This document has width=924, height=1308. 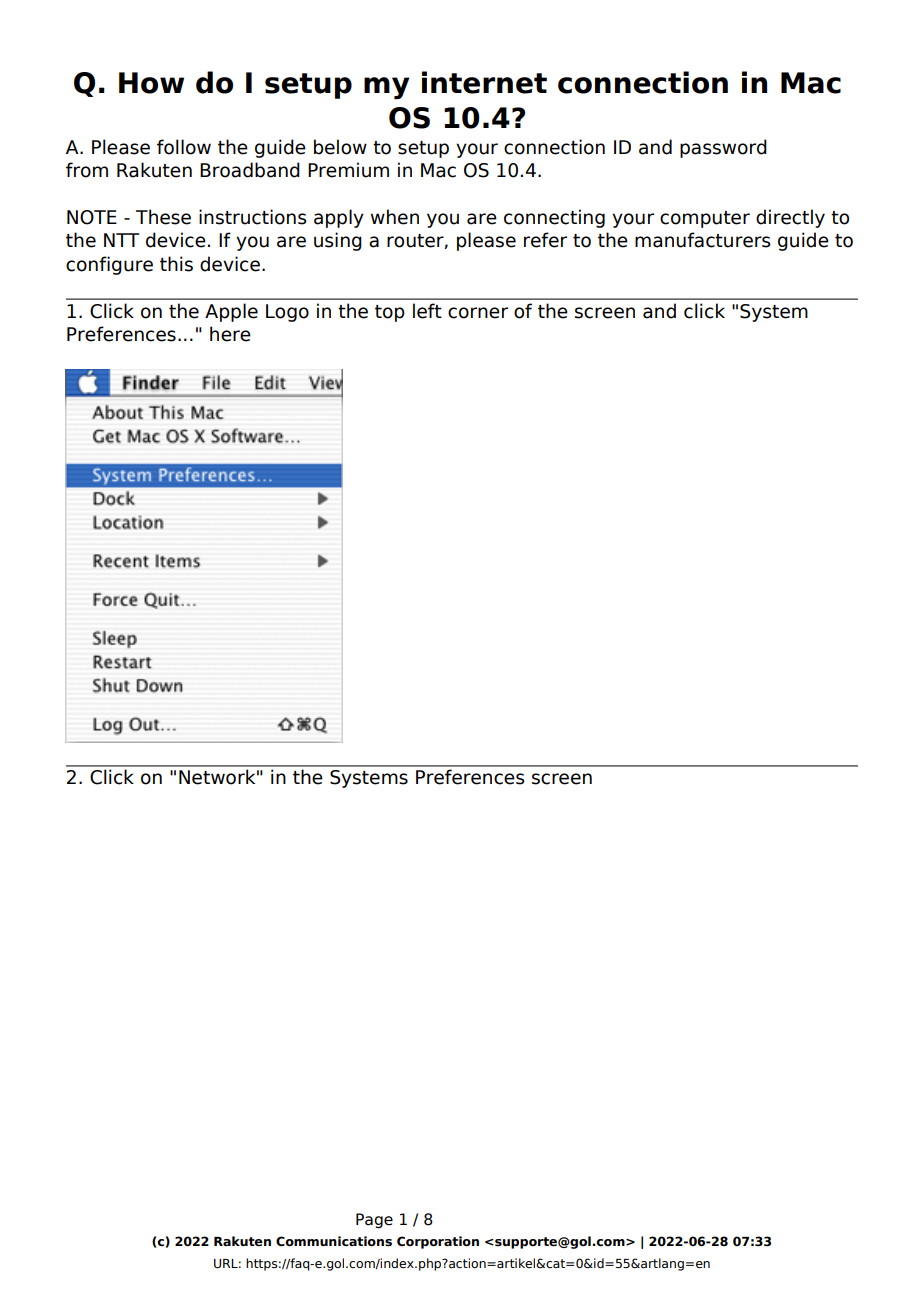 What do you see at coordinates (334, 1241) in the document?
I see `Communications` at bounding box center [334, 1241].
